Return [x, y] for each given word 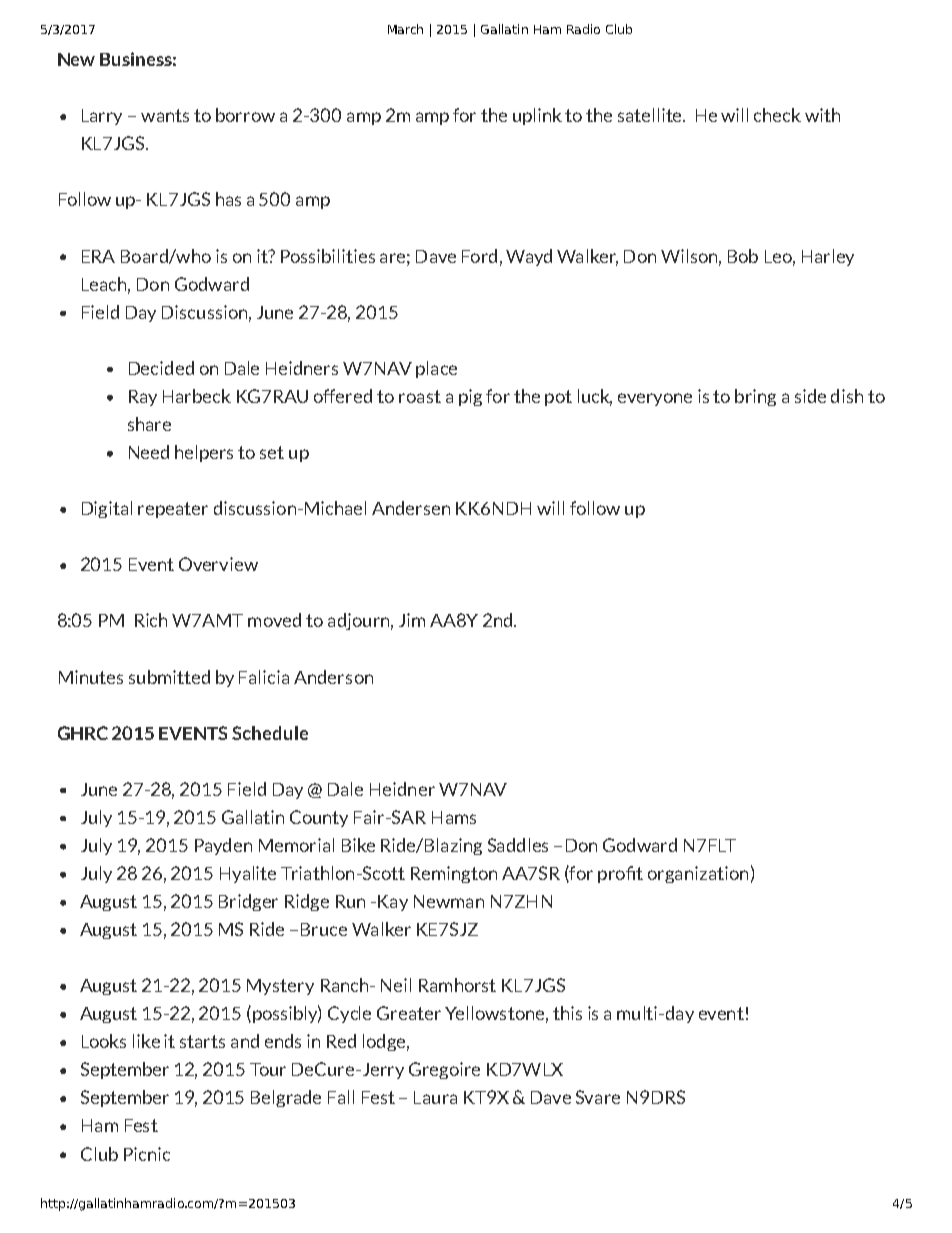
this [567, 1013]
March [405, 29]
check [777, 115]
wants [165, 115]
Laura [435, 1097]
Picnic [147, 1154]
